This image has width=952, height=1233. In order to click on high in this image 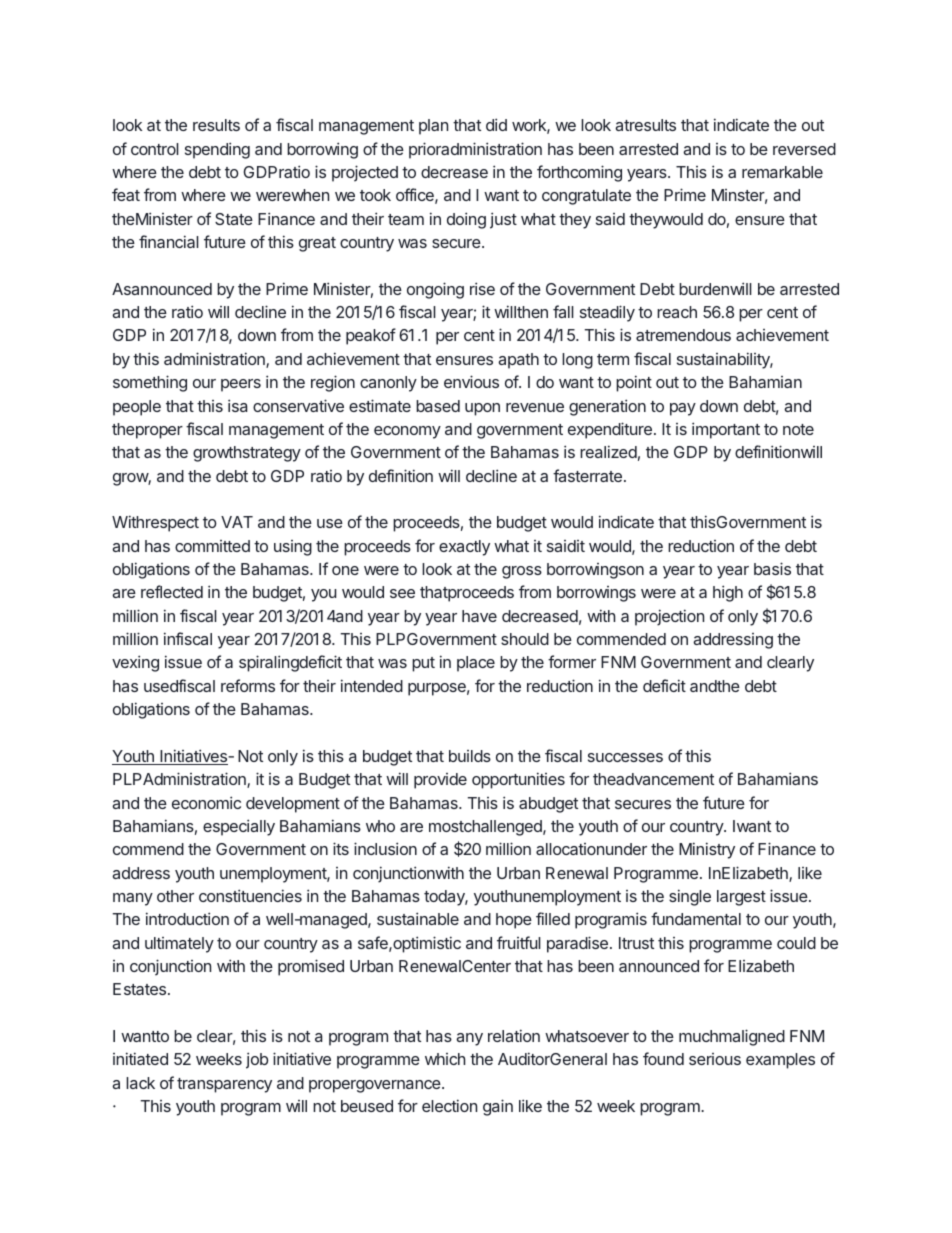, I will do `click(728, 593)`.
